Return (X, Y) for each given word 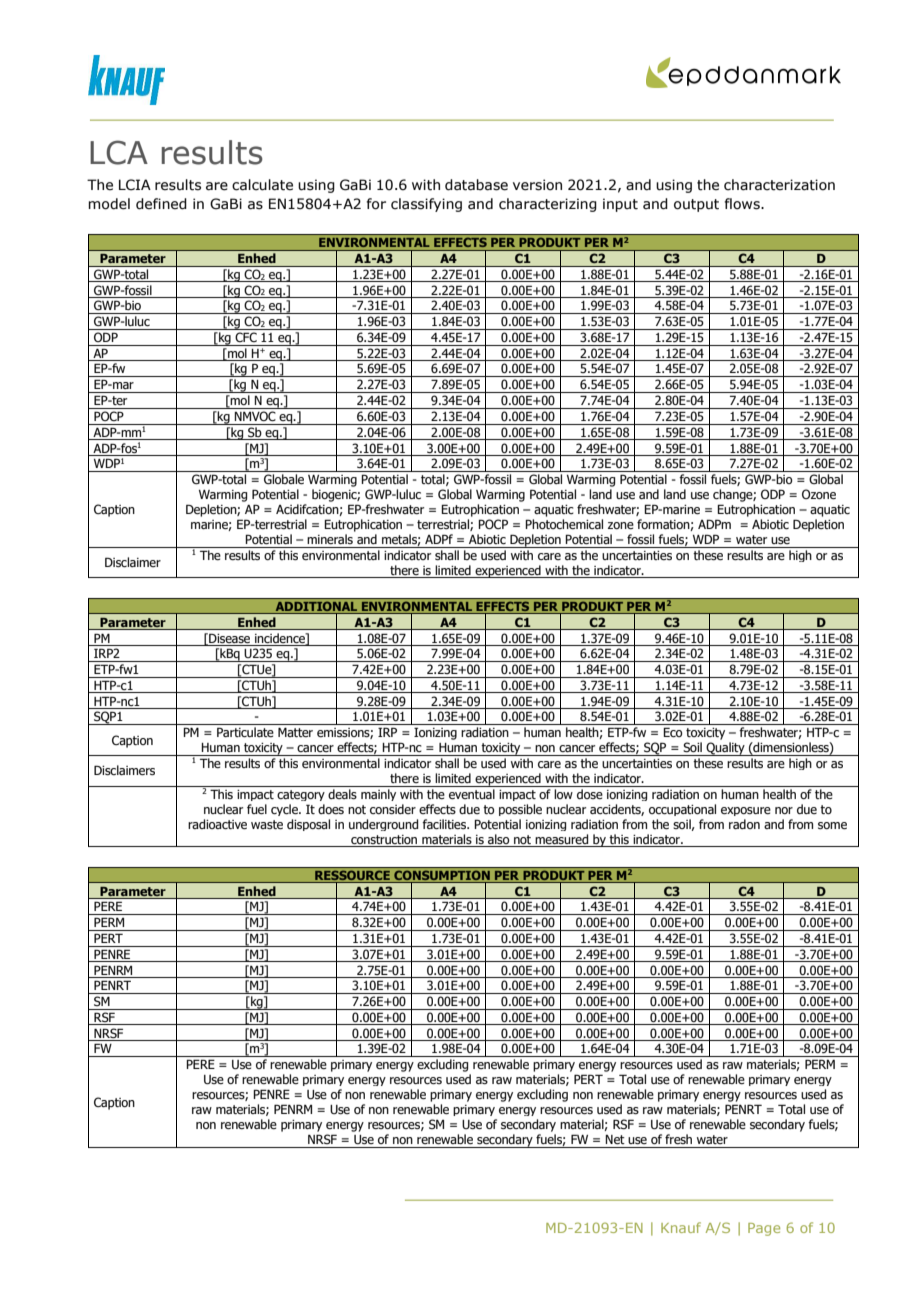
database (476, 185)
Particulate (245, 732)
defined (161, 204)
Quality (725, 749)
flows (743, 204)
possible (520, 810)
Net (615, 1139)
